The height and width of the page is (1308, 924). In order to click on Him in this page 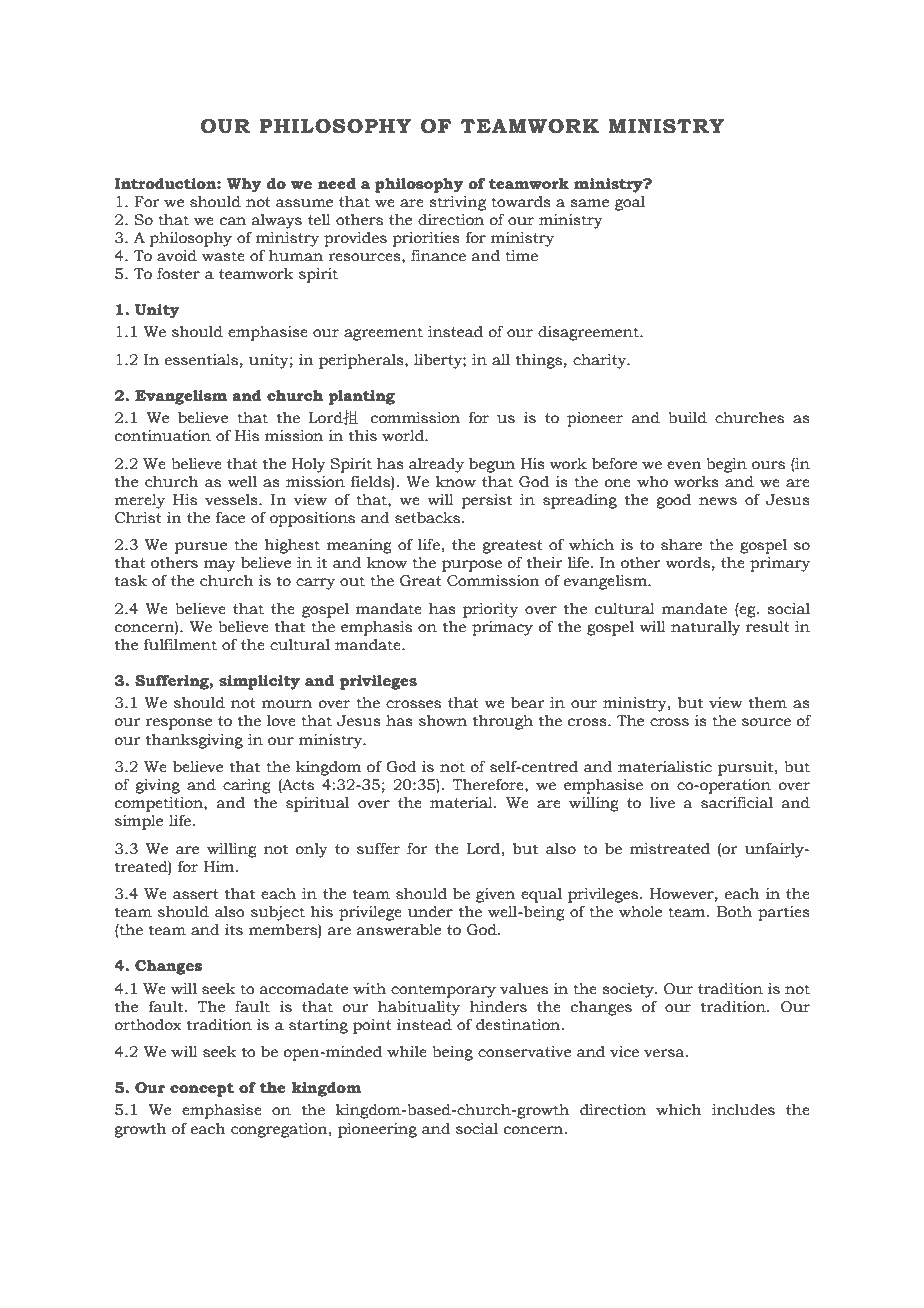, I will do `click(220, 866)`.
